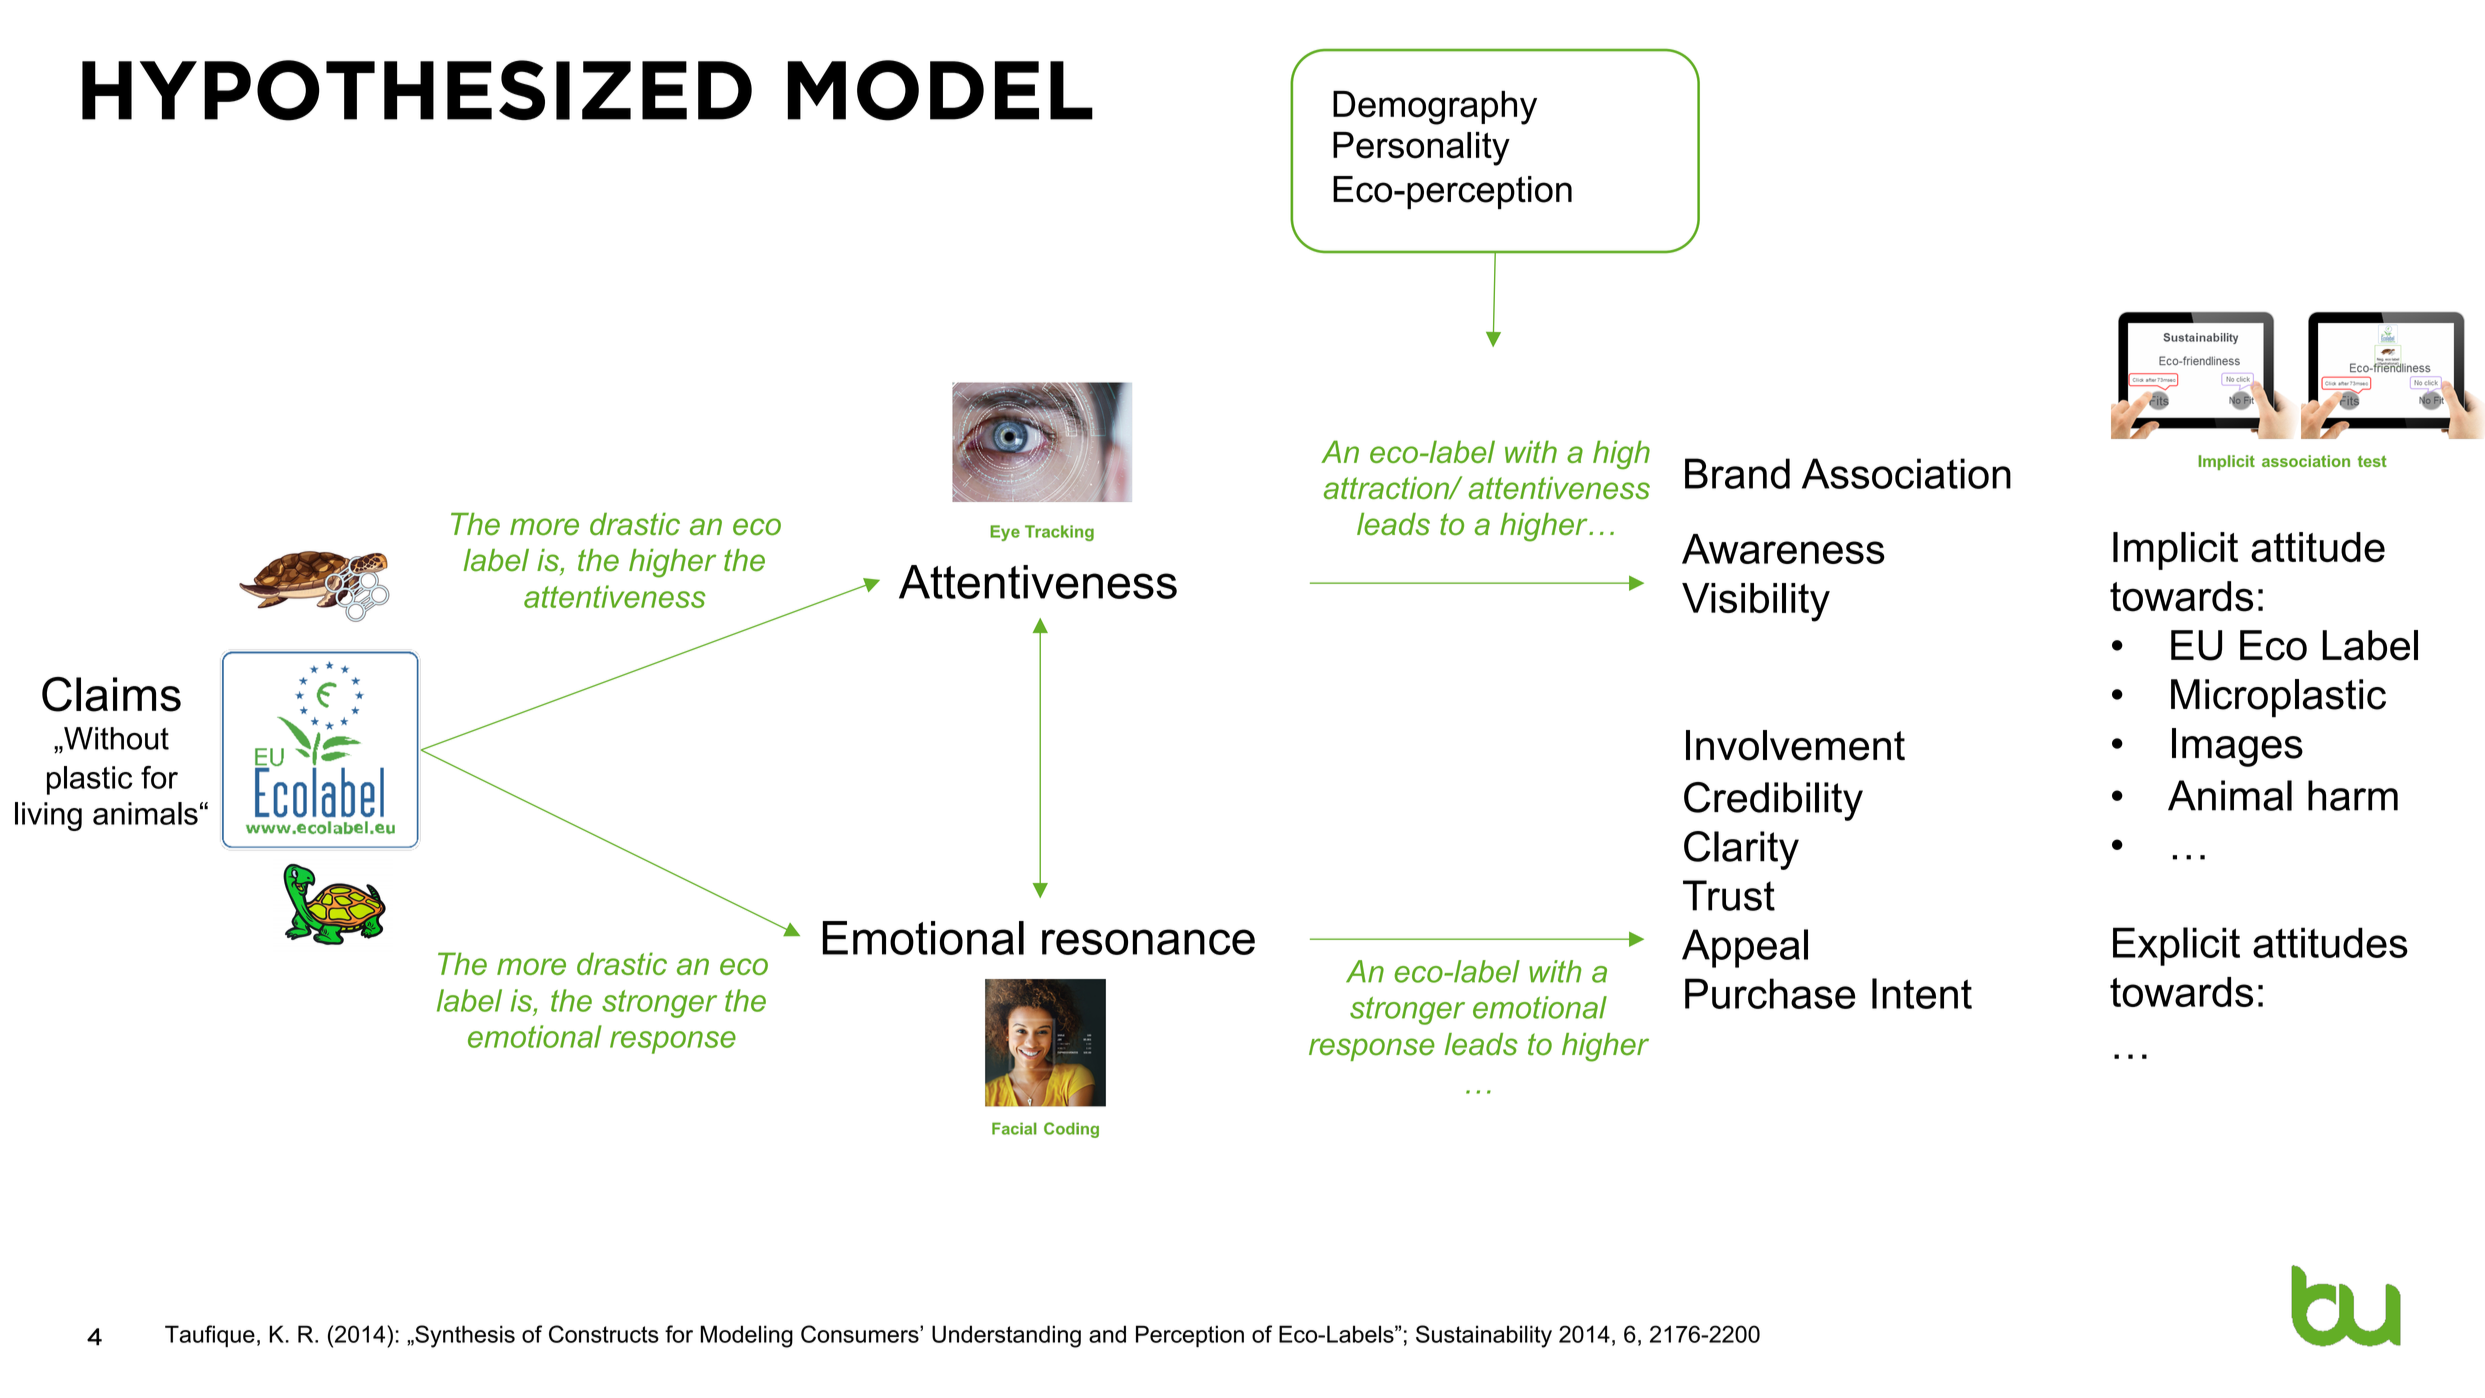  What do you see at coordinates (1770, 993) in the screenshot?
I see `Purchase` at bounding box center [1770, 993].
